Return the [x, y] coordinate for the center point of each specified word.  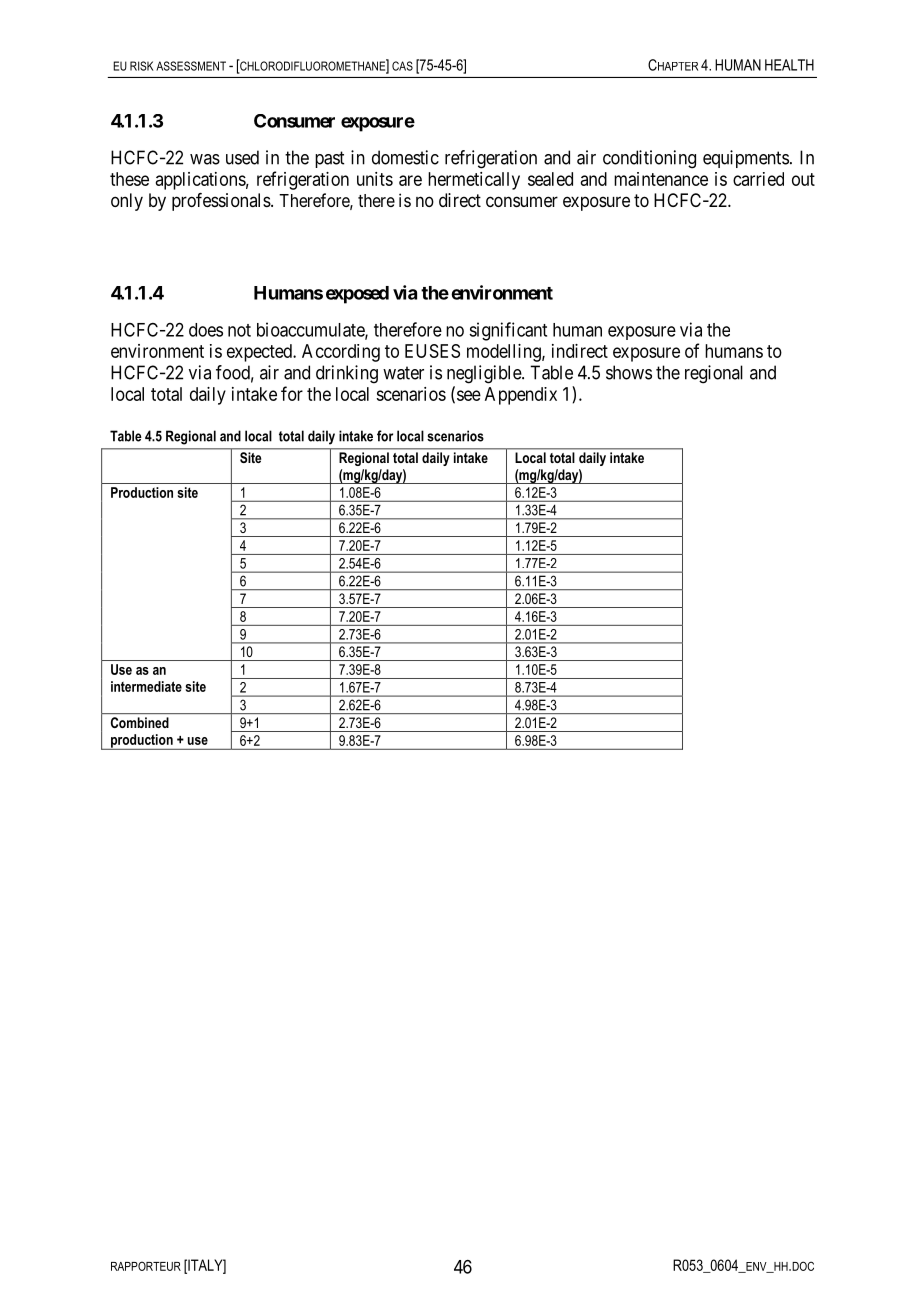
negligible [485, 374]
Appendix [521, 396]
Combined [140, 722]
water [403, 373]
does [206, 330]
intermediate [146, 686]
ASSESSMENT [191, 66]
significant [508, 331]
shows [629, 372]
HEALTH [789, 65]
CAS [402, 66]
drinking [347, 374]
